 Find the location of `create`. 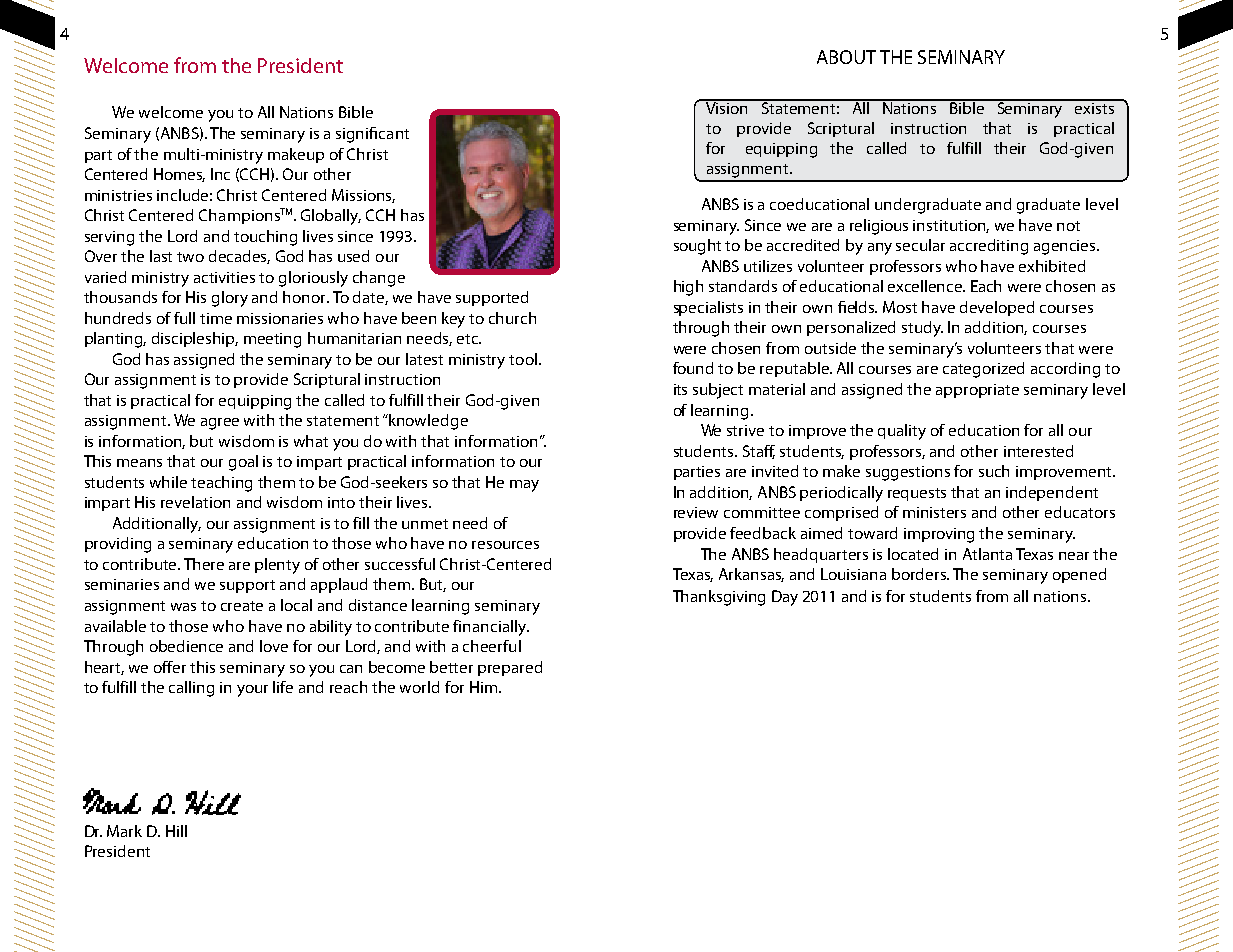

create is located at coordinates (242, 606).
